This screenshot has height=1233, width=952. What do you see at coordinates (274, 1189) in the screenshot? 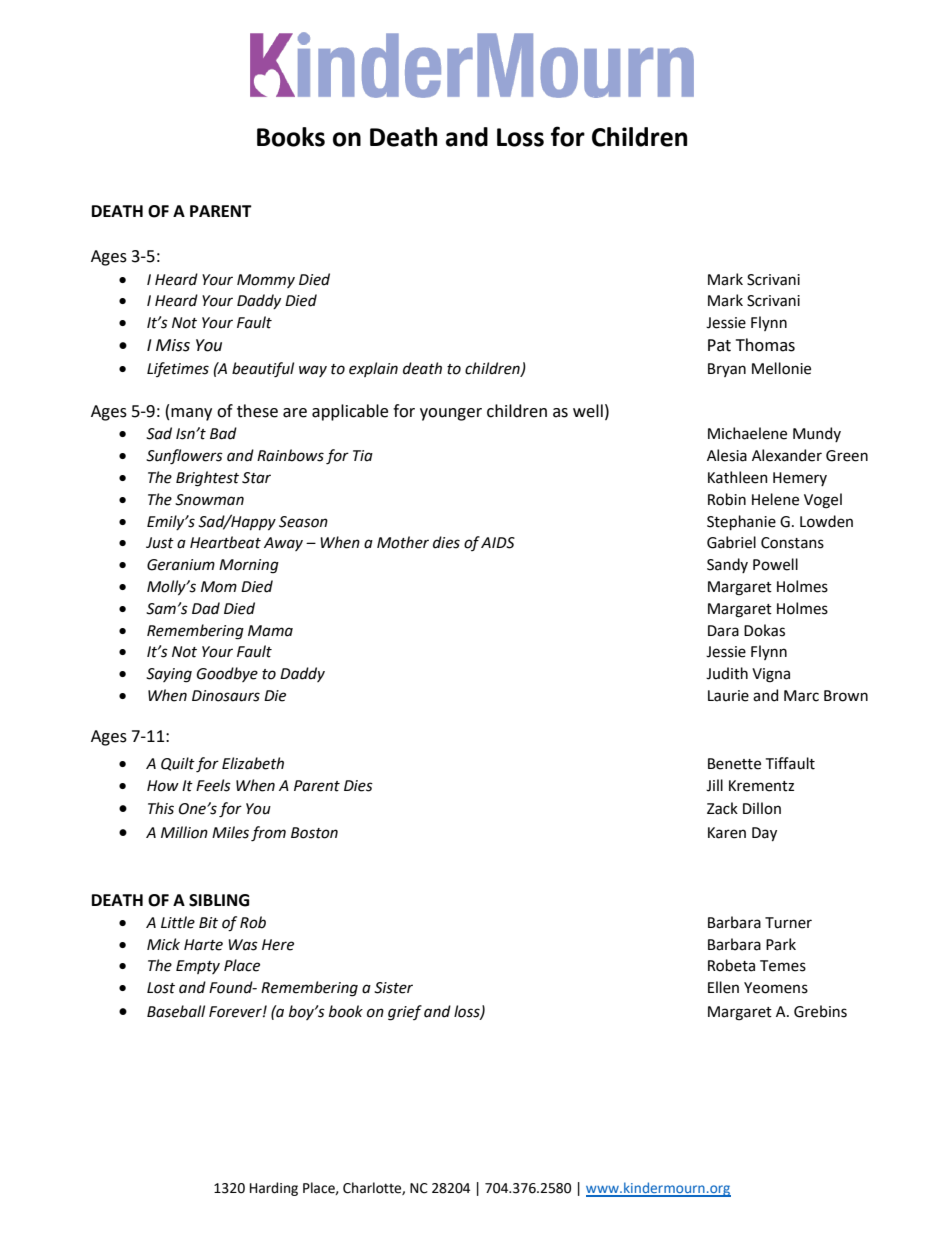
I see `Harding` at bounding box center [274, 1189].
